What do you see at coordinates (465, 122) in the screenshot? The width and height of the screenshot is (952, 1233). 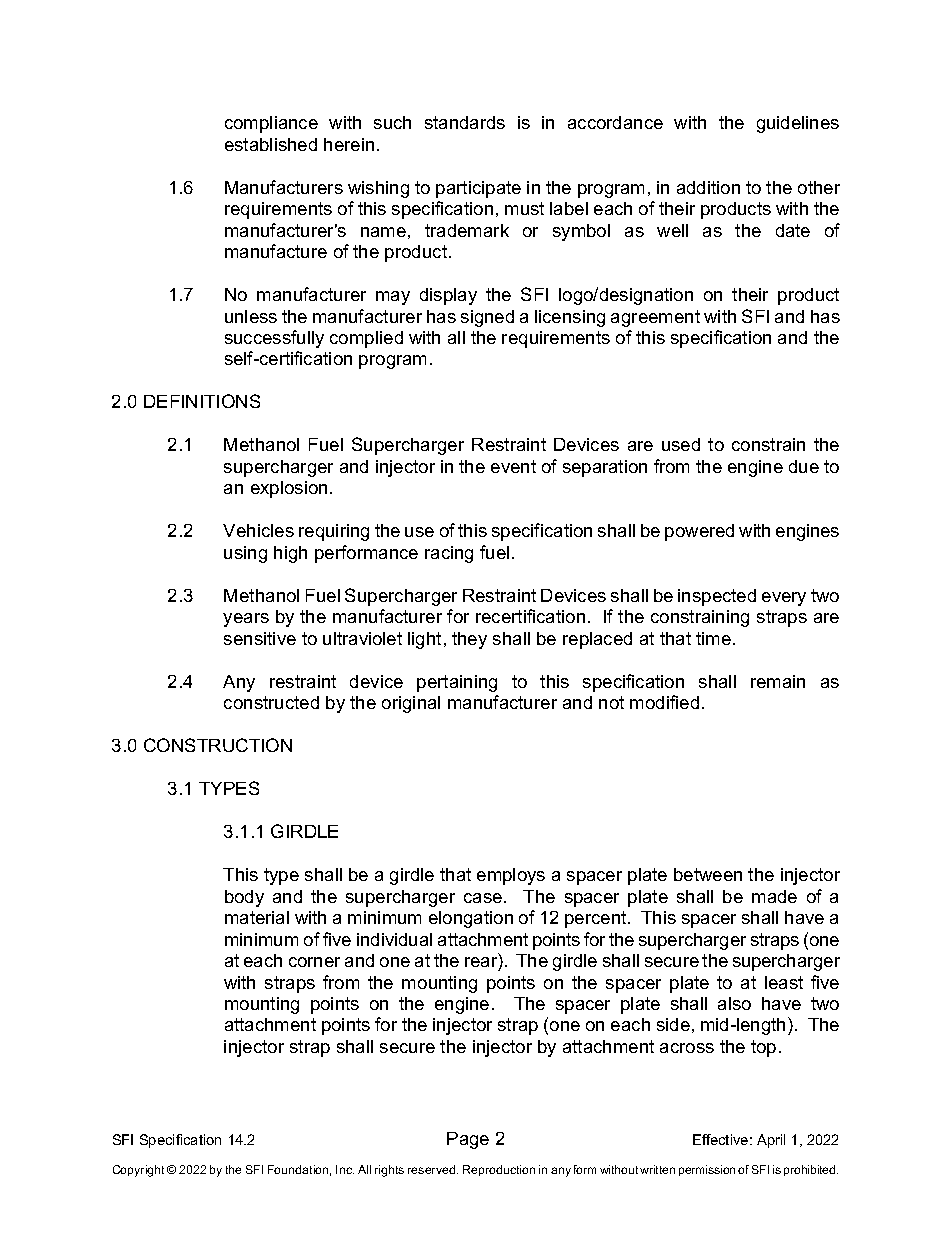 I see `standards` at bounding box center [465, 122].
